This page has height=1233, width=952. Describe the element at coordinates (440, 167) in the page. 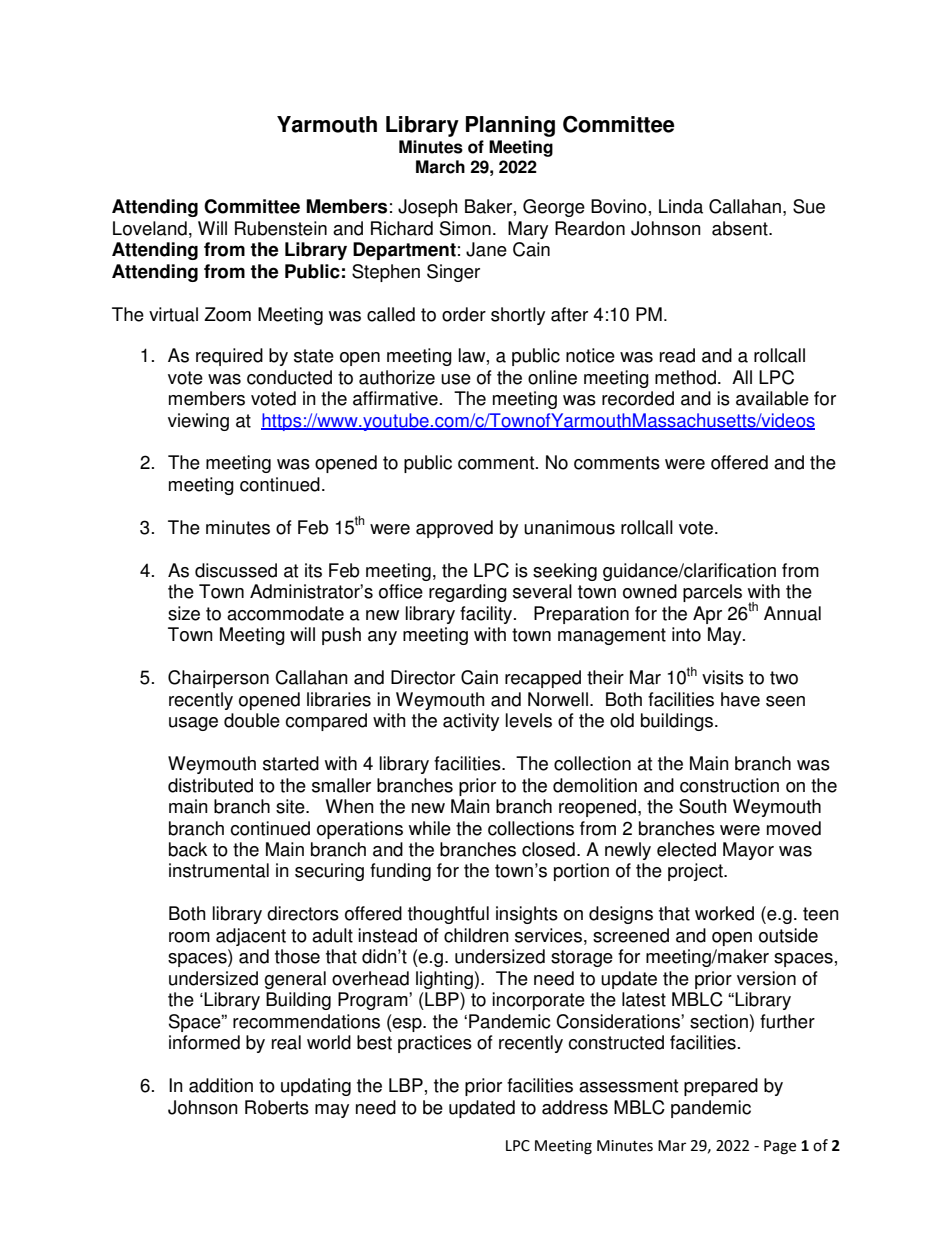

I see `March` at that location.
